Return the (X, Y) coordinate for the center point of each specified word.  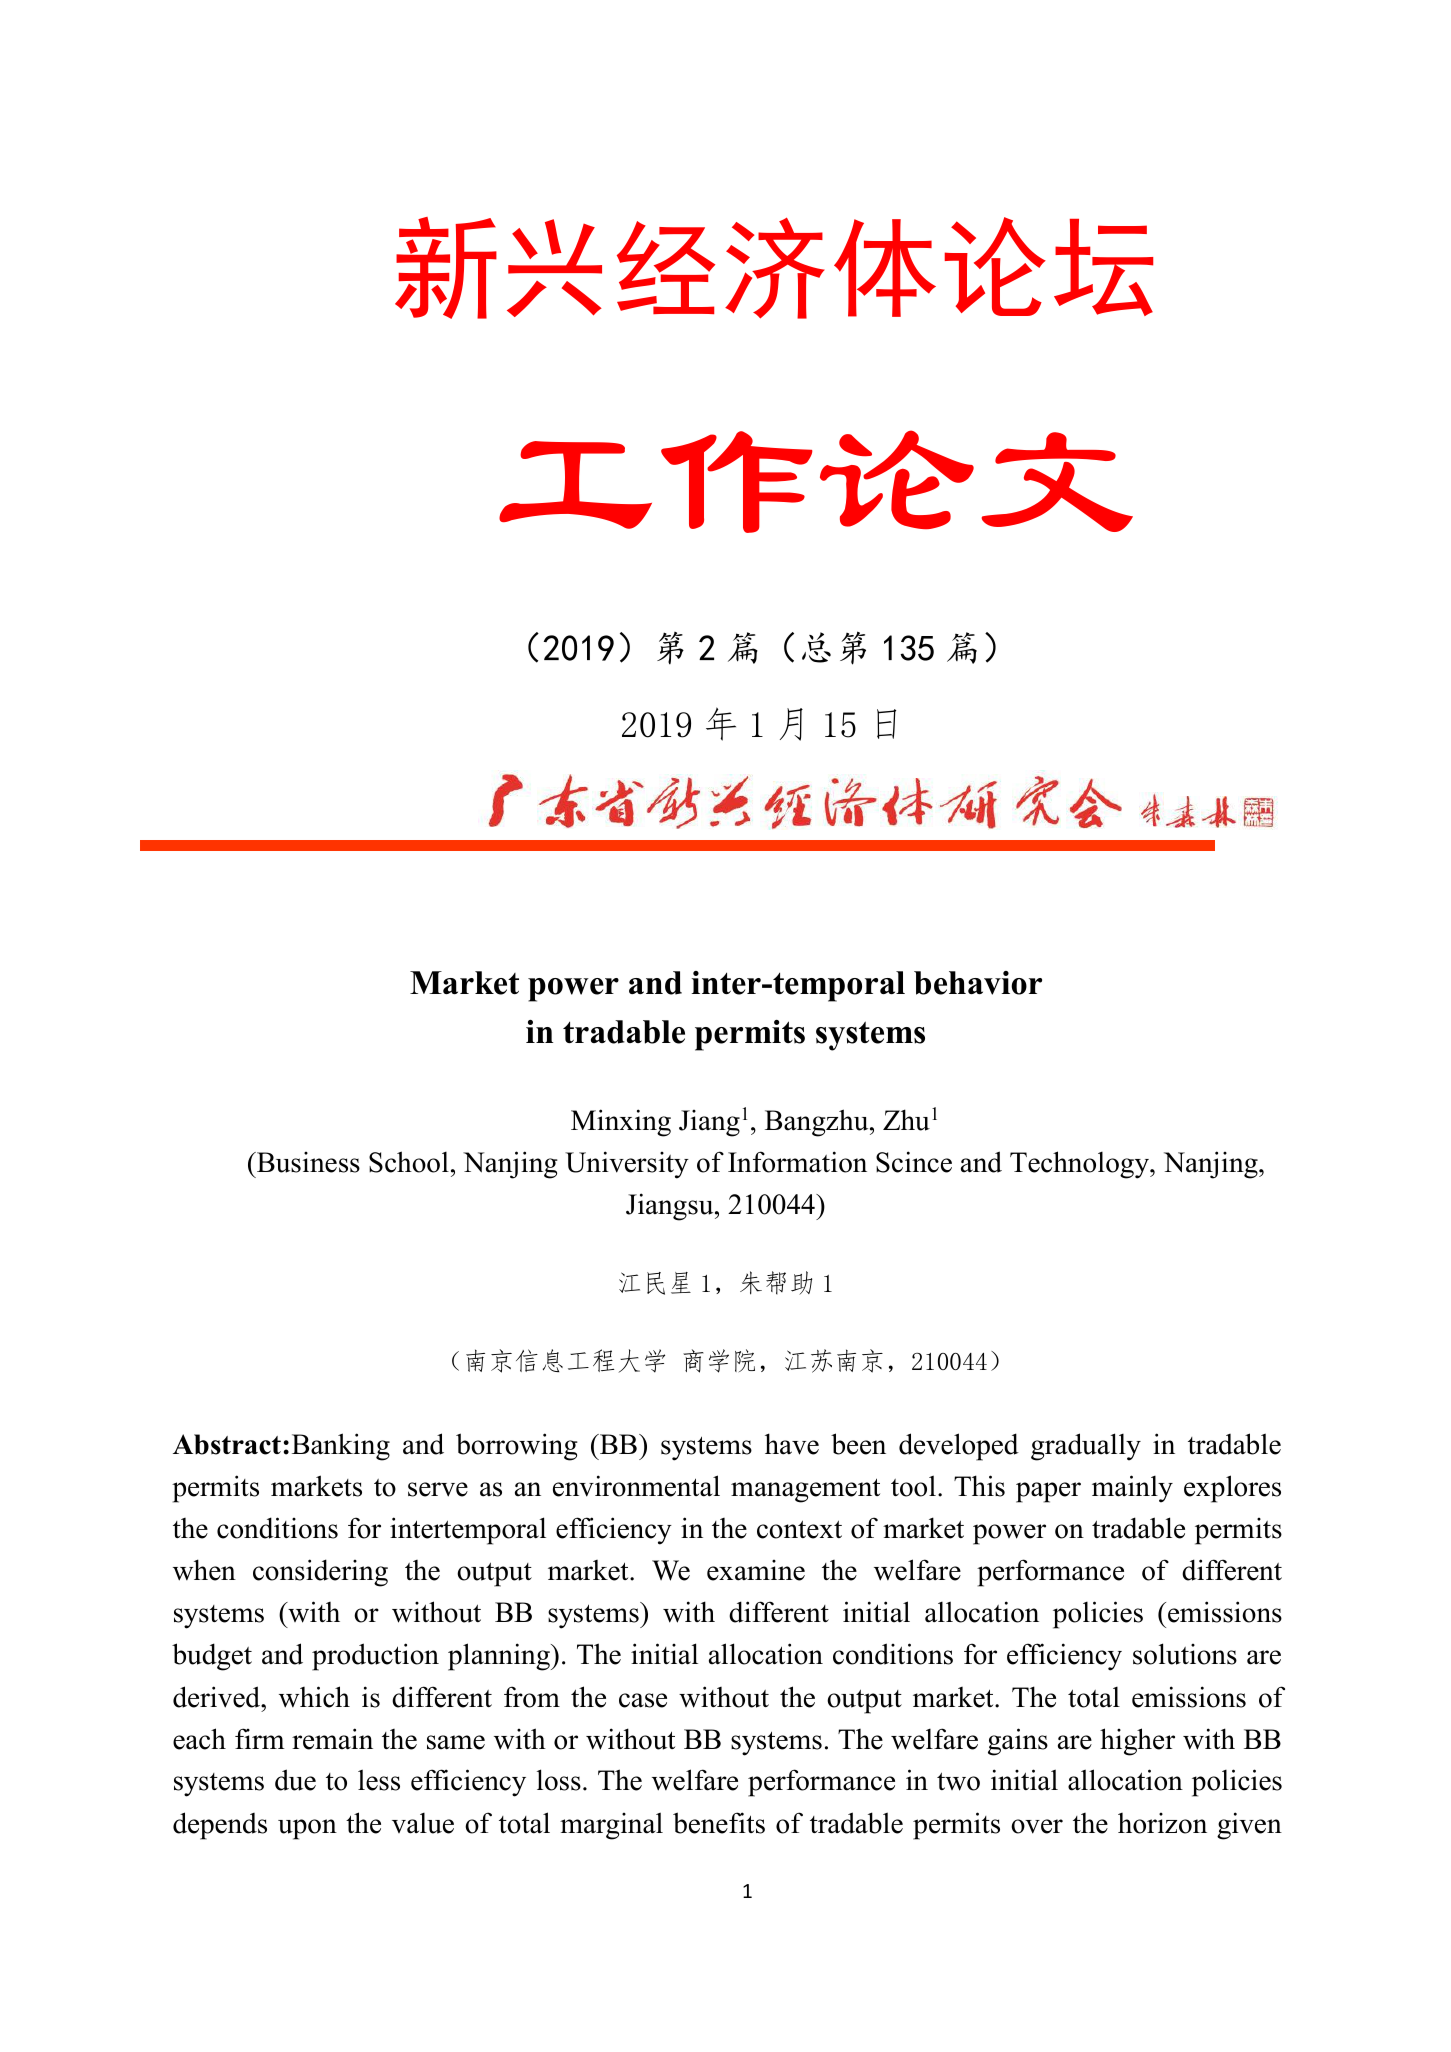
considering (320, 1573)
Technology (1080, 1165)
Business (307, 1162)
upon (307, 1829)
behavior (978, 983)
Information (797, 1162)
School (409, 1162)
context (799, 1529)
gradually (1086, 1447)
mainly (1132, 1489)
